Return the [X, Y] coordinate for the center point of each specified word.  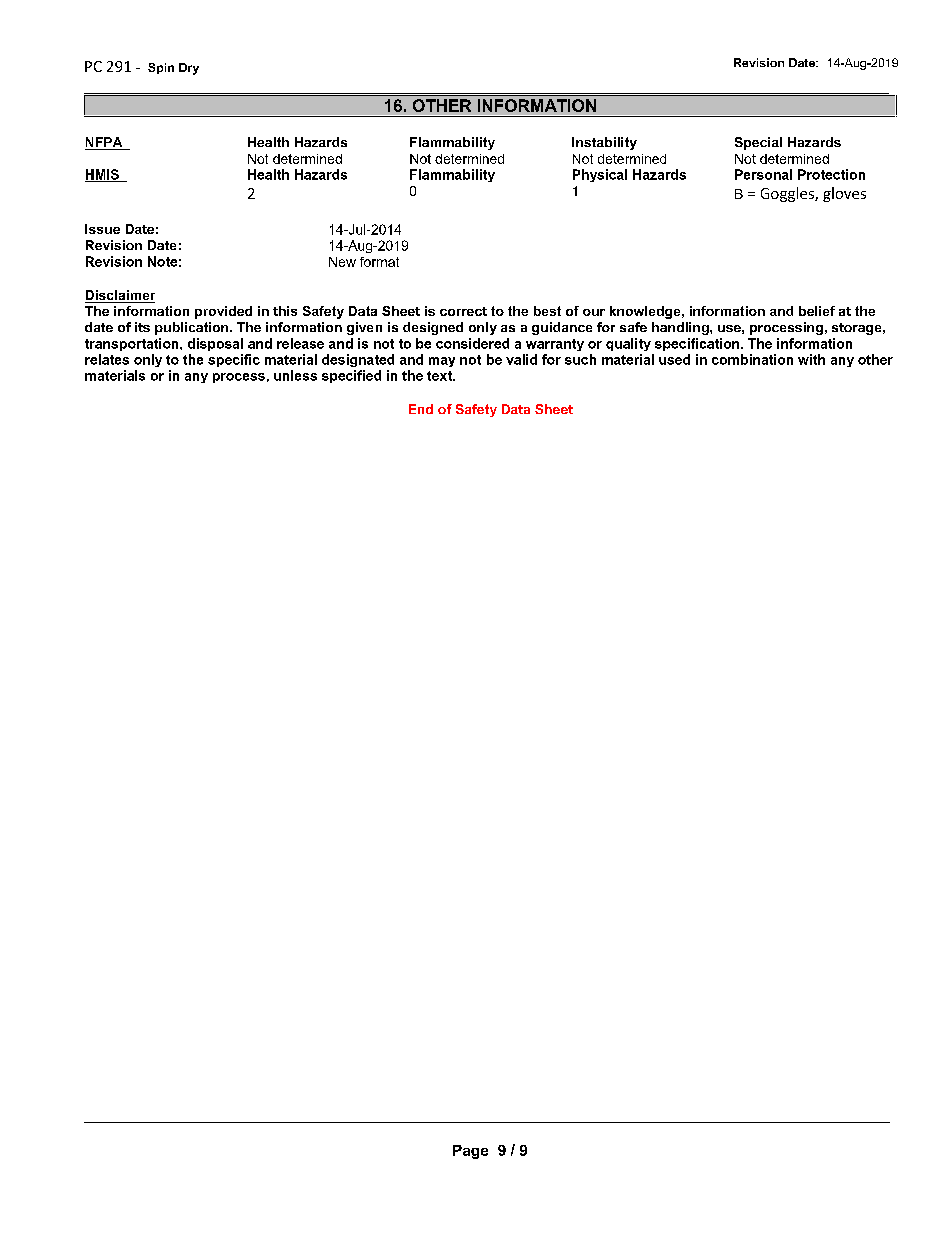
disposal [215, 344]
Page [470, 1152]
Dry [189, 69]
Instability [604, 143]
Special [758, 143]
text [440, 376]
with [811, 359]
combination [752, 359]
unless [295, 375]
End [421, 409]
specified [351, 376]
